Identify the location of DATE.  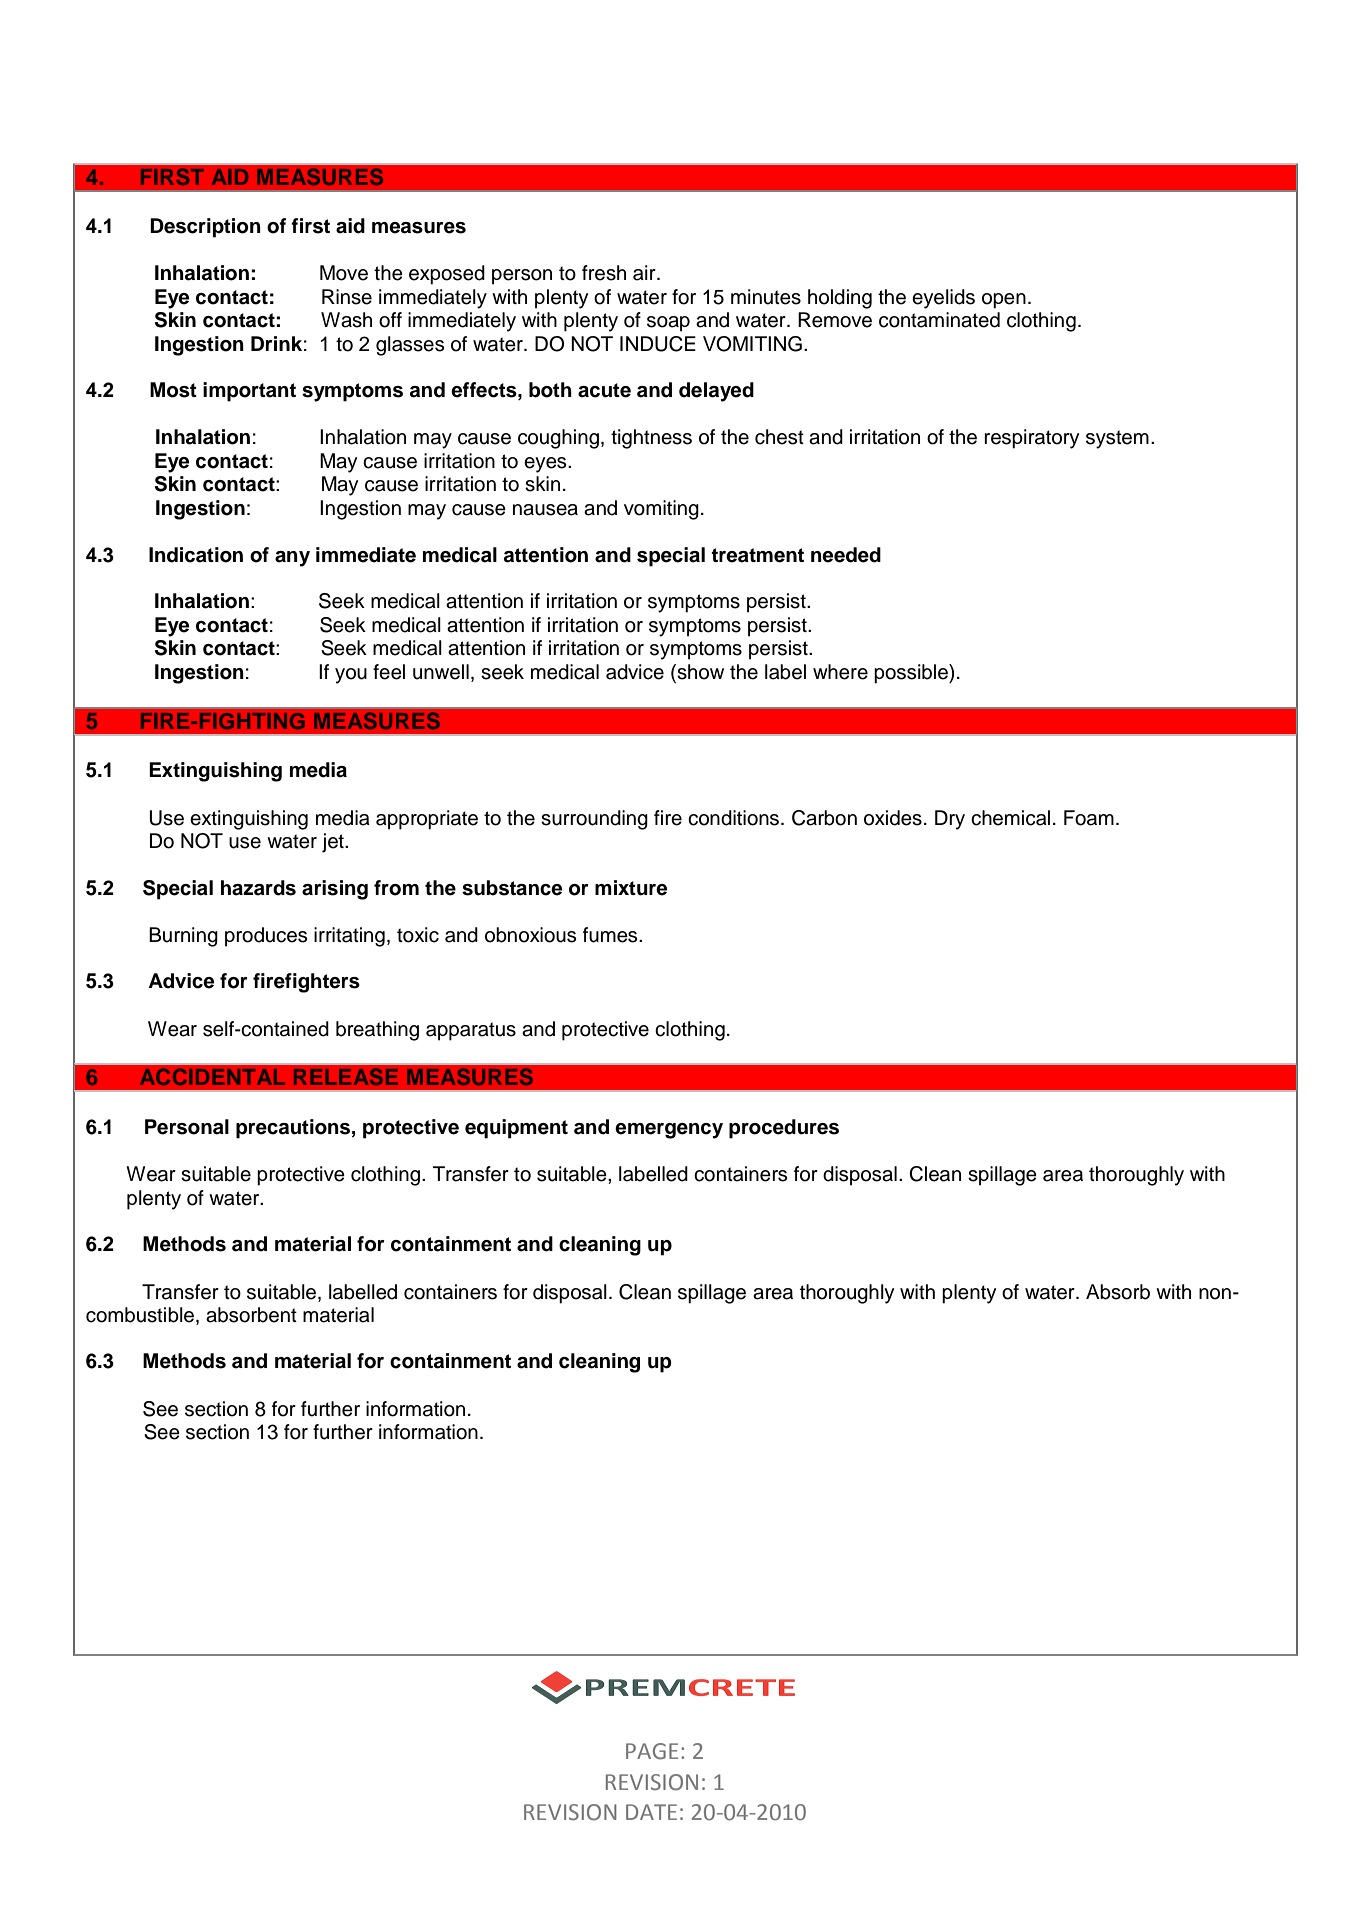
(651, 1812).
